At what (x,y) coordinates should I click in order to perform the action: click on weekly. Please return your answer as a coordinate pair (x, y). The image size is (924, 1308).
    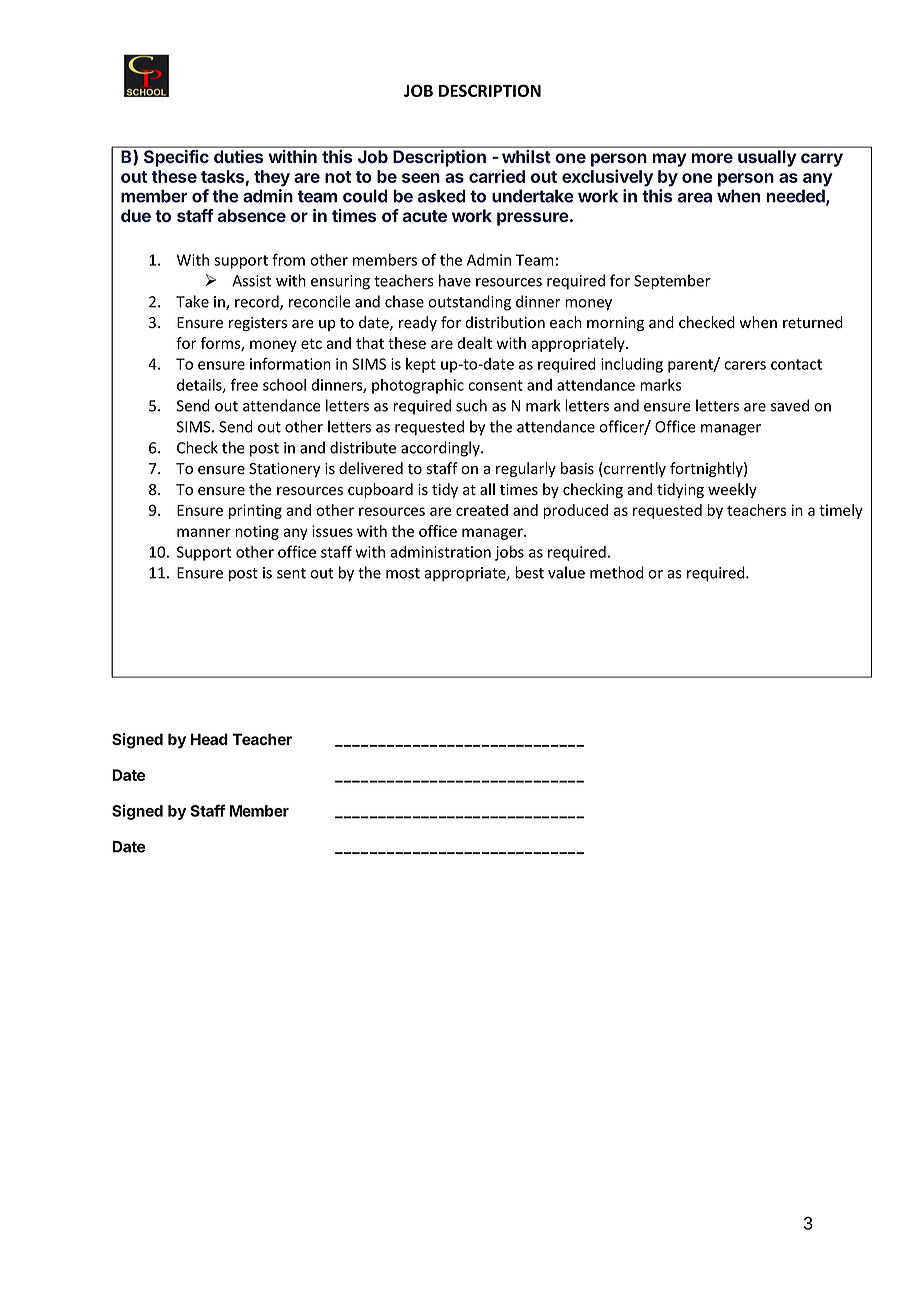
    Looking at the image, I should click on (732, 490).
